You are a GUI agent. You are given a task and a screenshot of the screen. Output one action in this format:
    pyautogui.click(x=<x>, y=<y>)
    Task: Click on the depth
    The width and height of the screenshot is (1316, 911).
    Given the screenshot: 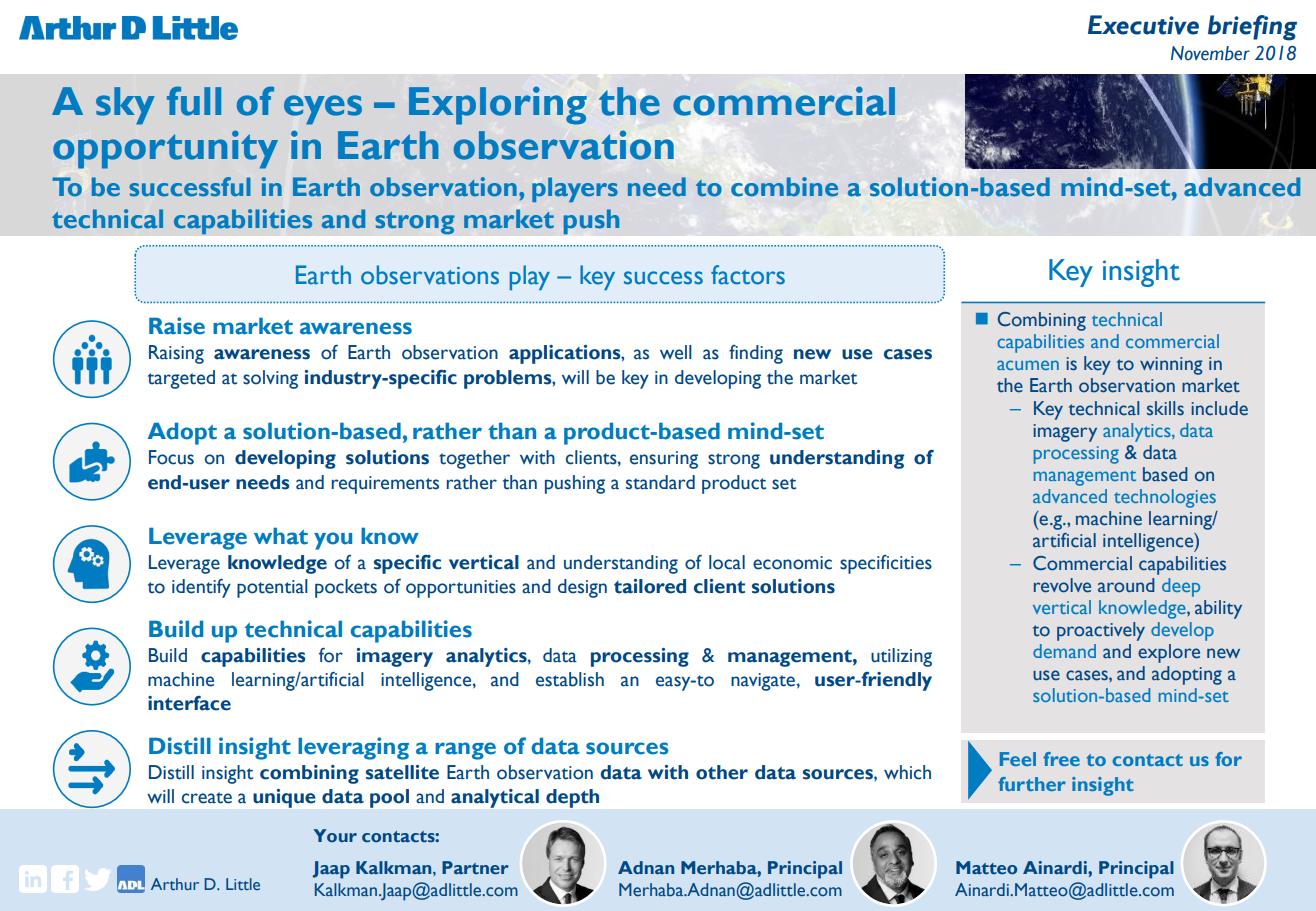 What is the action you would take?
    pyautogui.click(x=572, y=798)
